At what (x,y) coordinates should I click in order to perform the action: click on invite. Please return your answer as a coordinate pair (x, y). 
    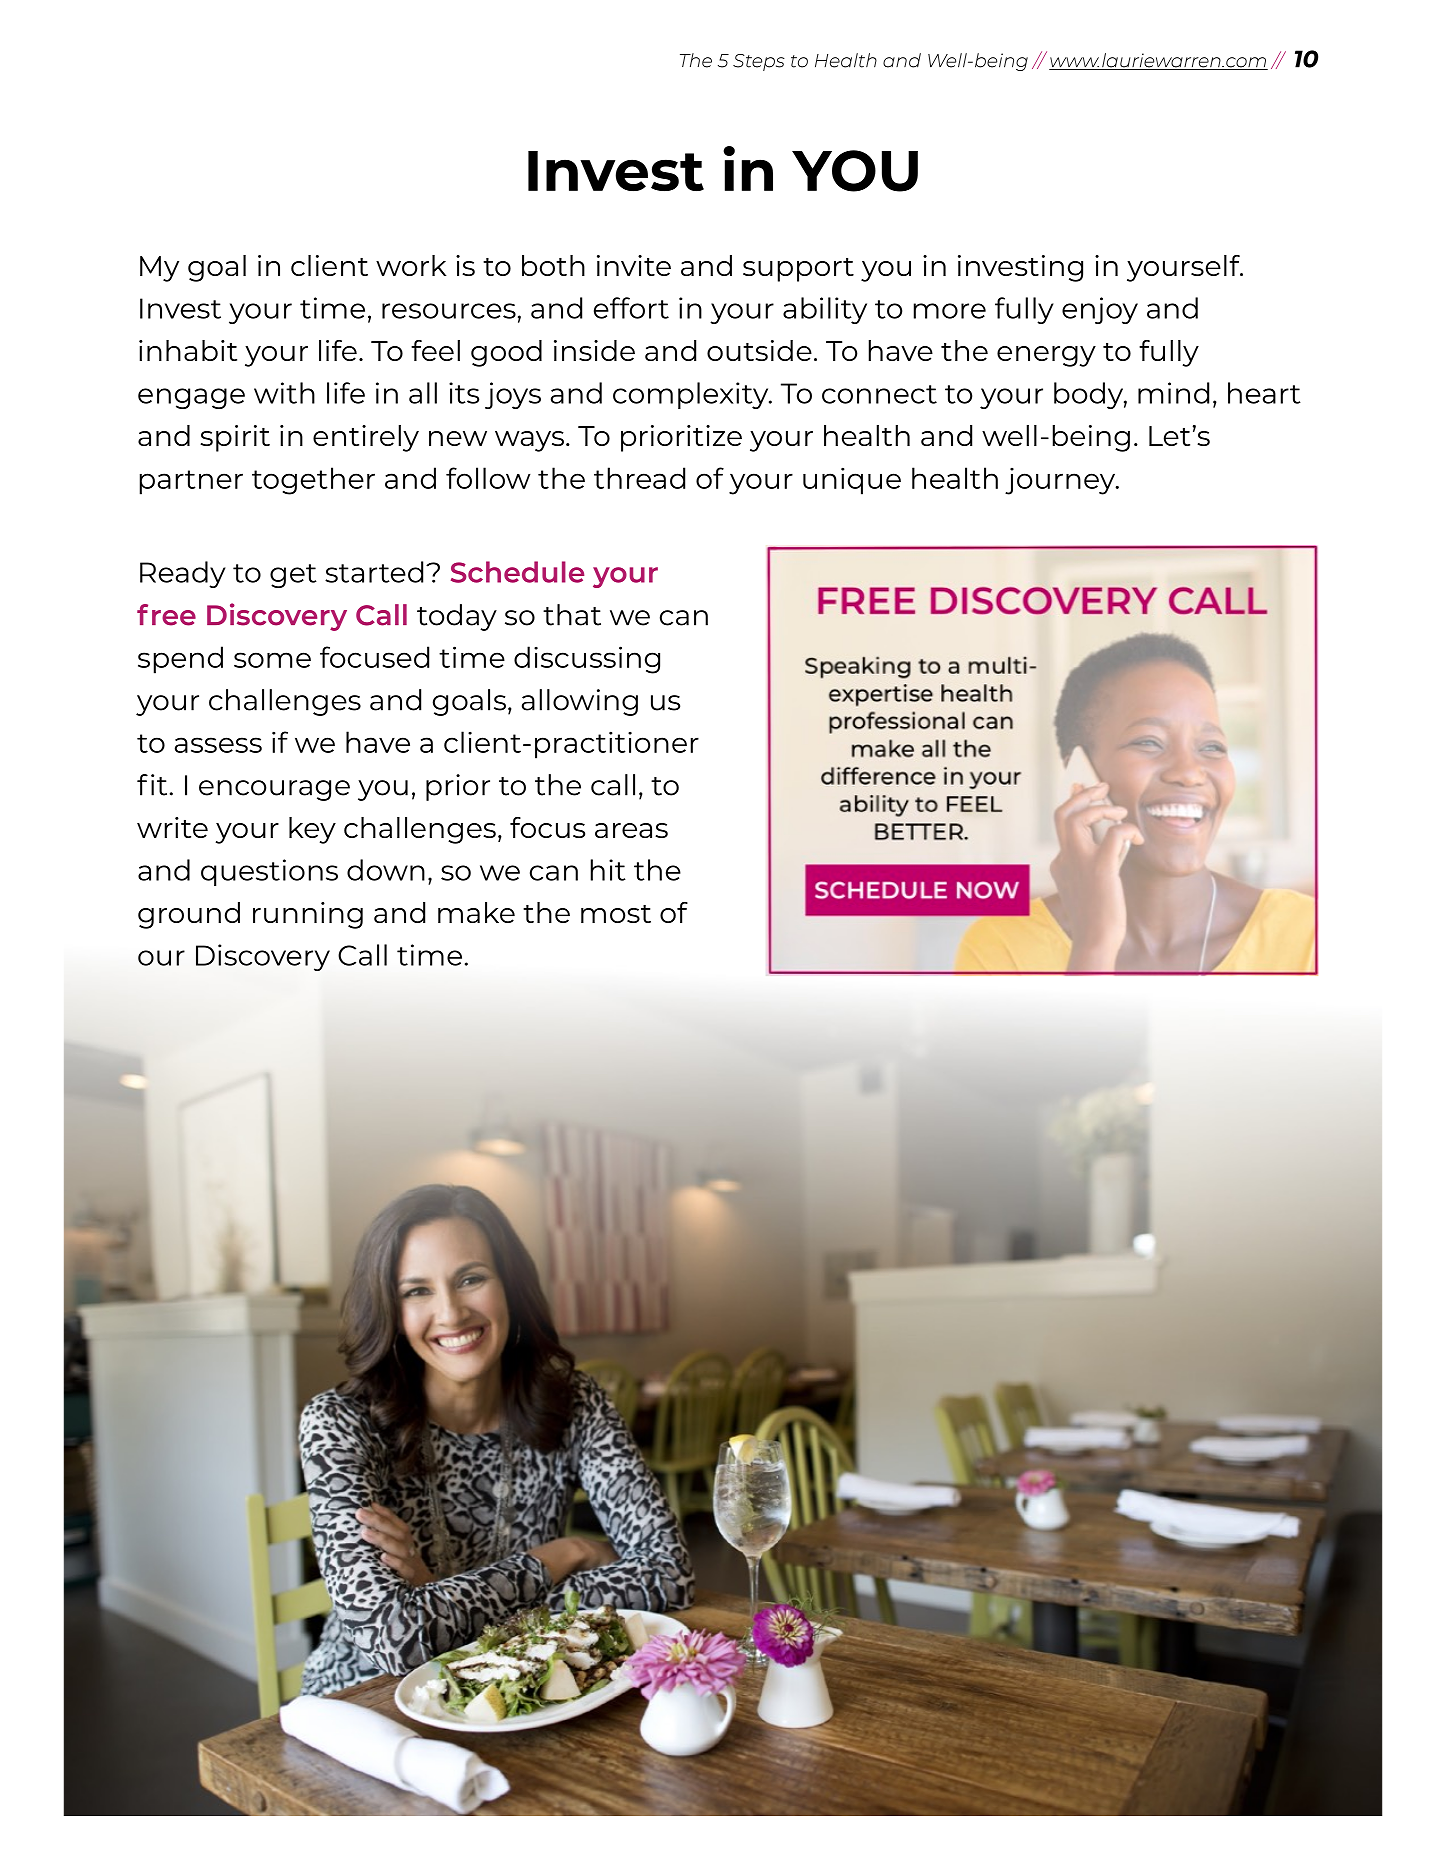
    Looking at the image, I should click on (634, 265).
